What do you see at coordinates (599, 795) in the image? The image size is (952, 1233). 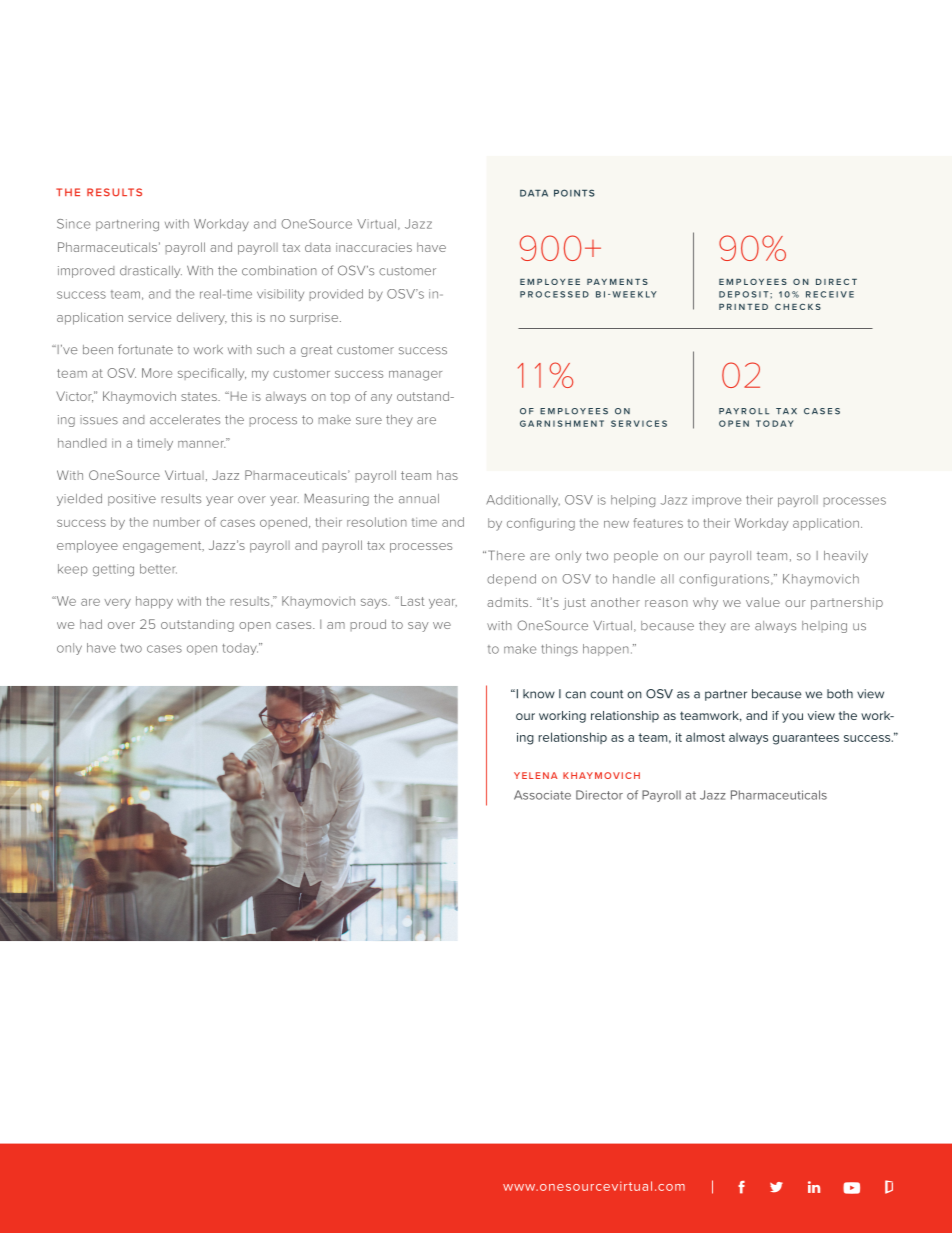 I see `Director` at bounding box center [599, 795].
